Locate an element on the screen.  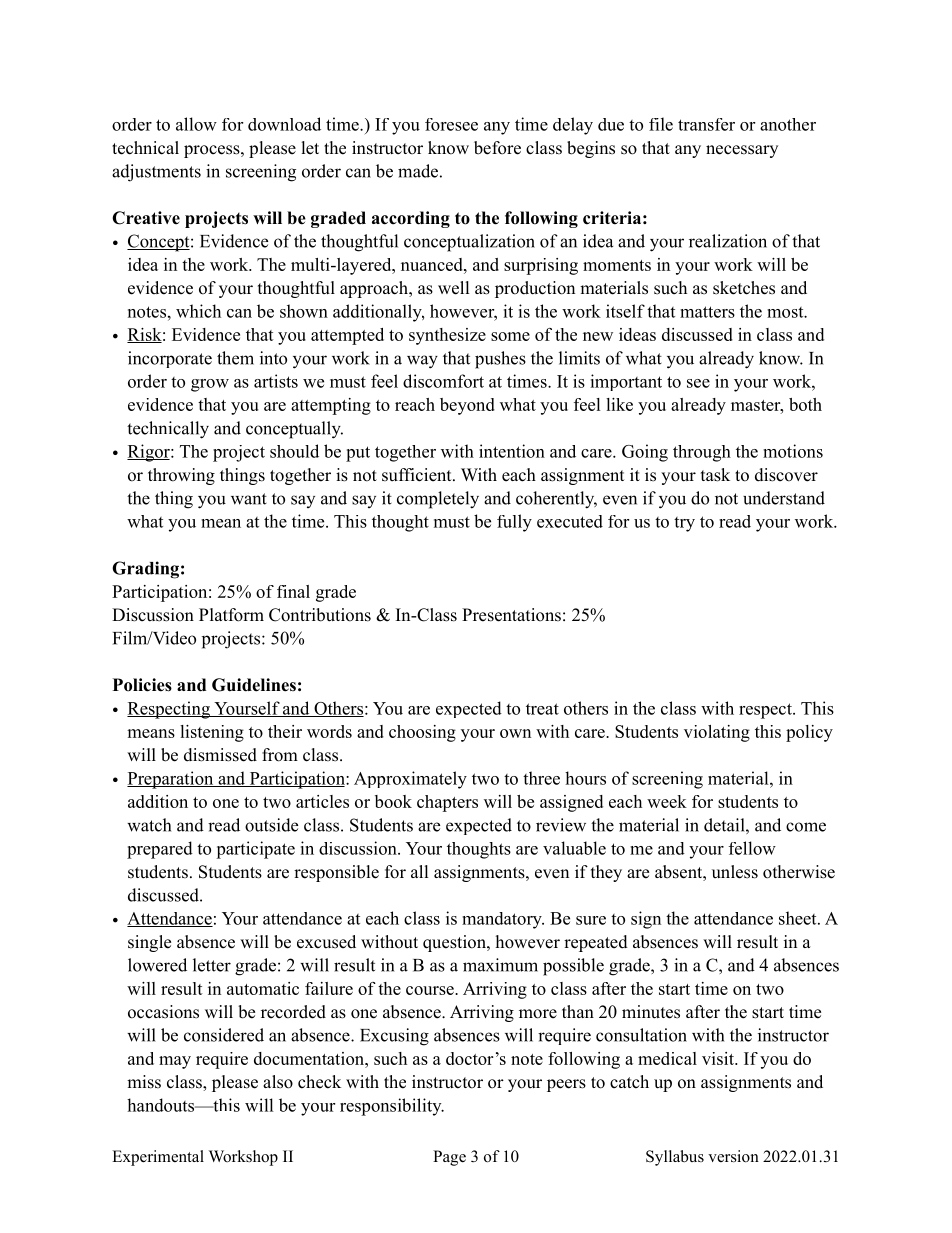
beyond is located at coordinates (467, 406).
